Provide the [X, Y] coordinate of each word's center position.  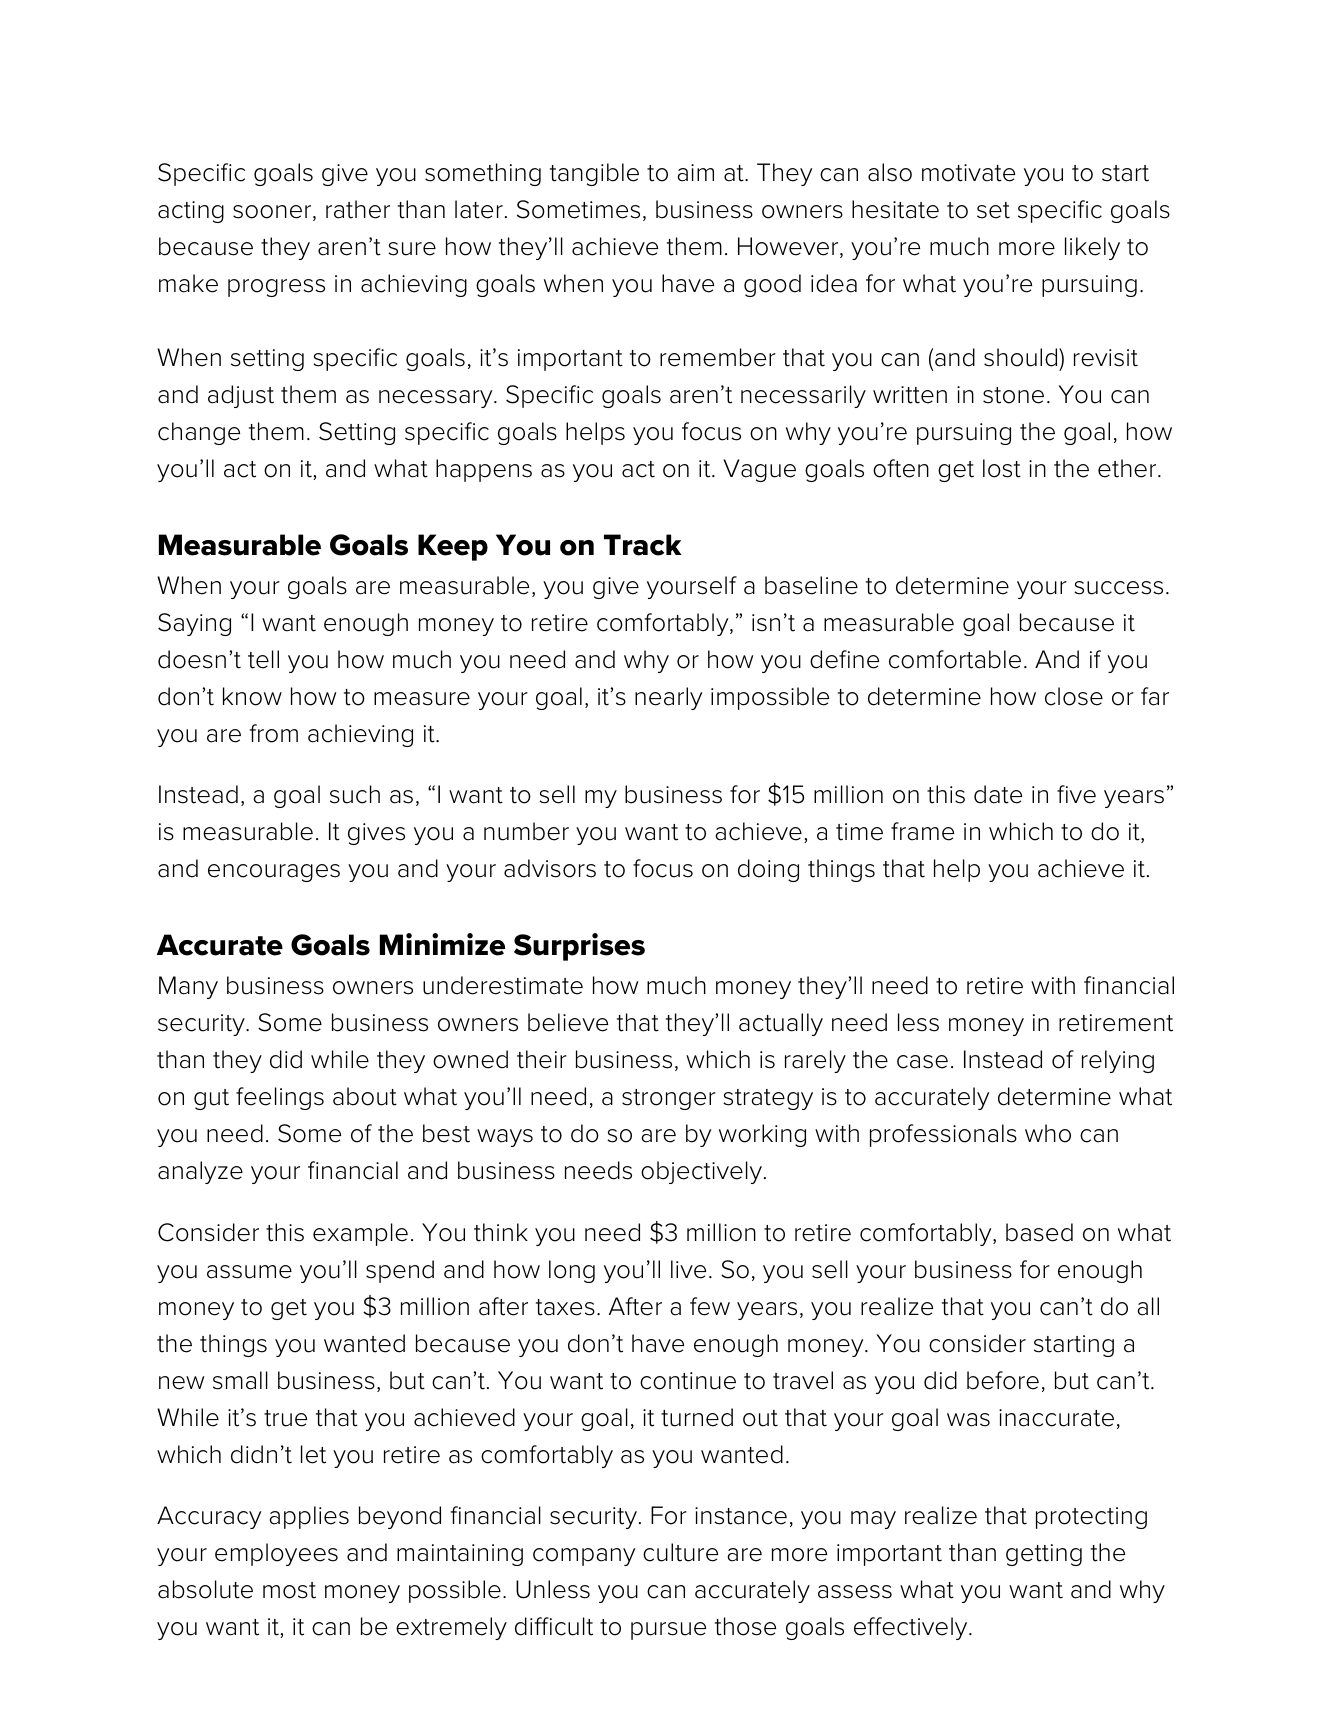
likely [1092, 248]
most [289, 1590]
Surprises [579, 947]
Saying [194, 624]
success [1118, 588]
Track [643, 545]
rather [358, 209]
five [1076, 794]
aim [695, 173]
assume [249, 1272]
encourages [274, 873]
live [688, 1269]
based [1039, 1232]
